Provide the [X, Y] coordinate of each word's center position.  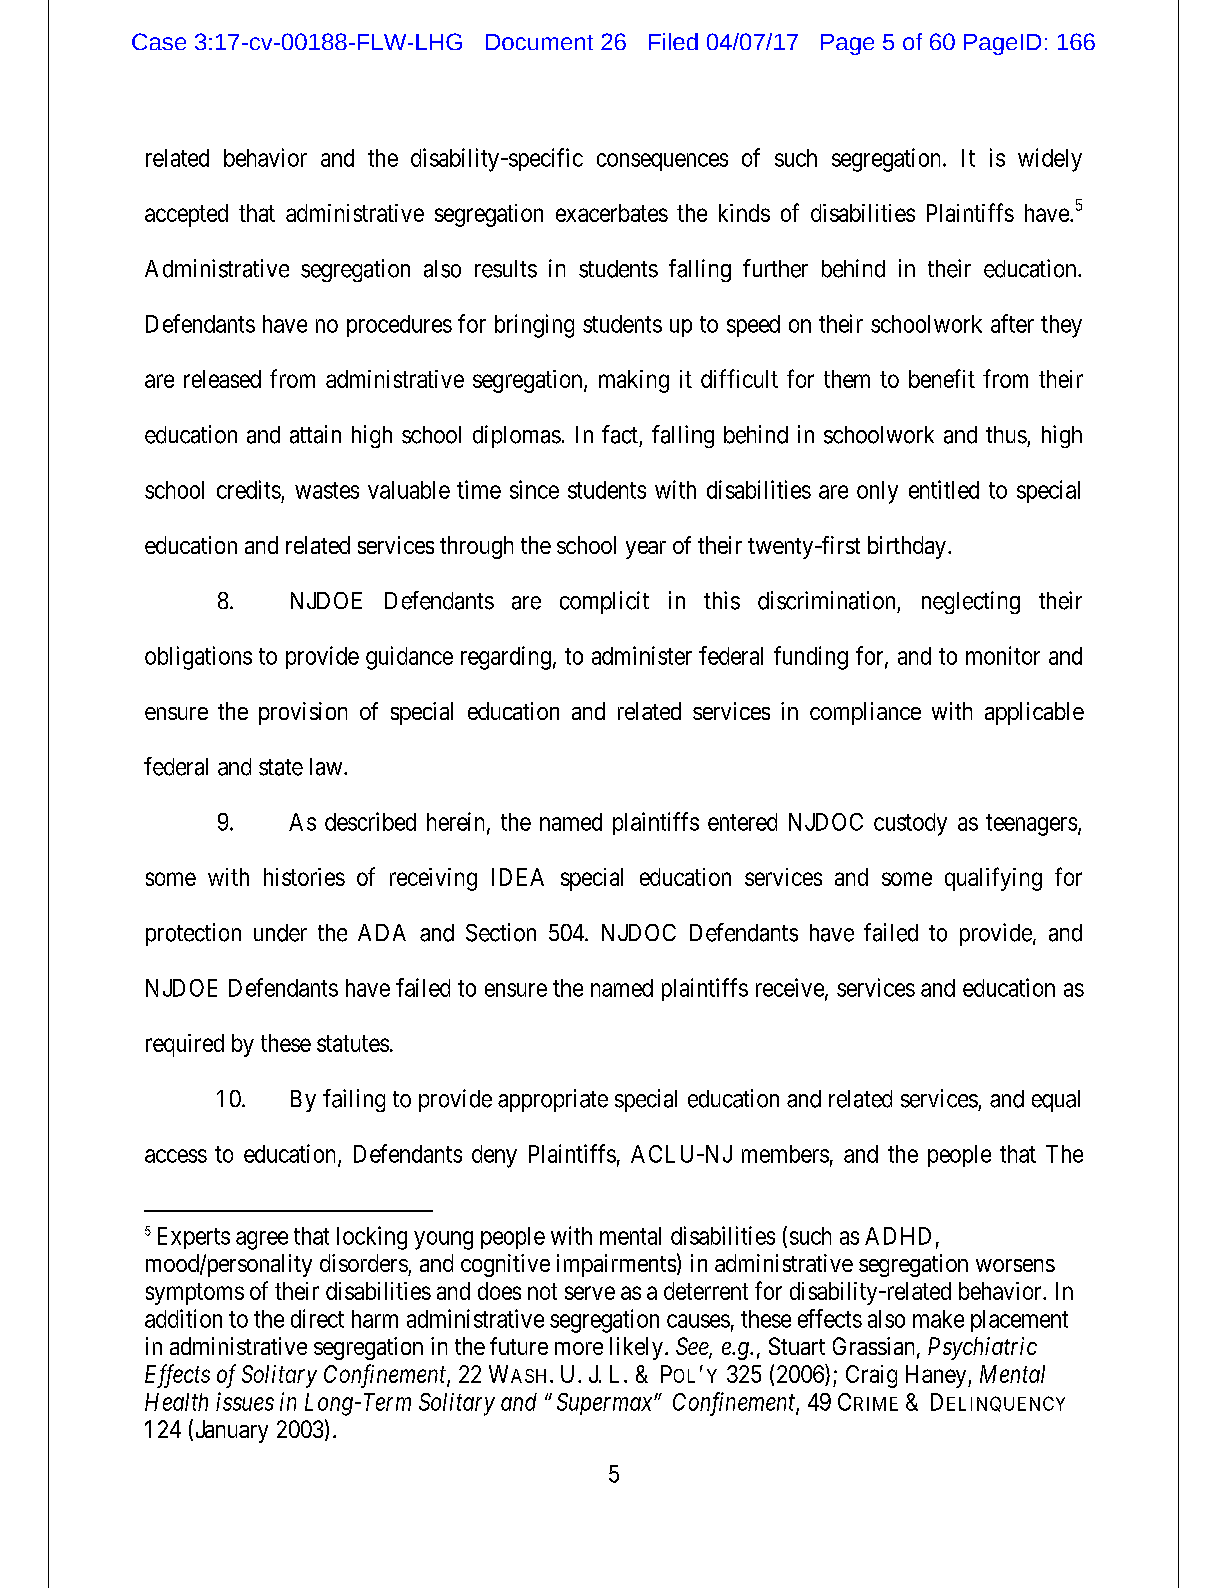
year [646, 550]
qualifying [993, 879]
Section [501, 932]
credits [249, 489]
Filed [673, 41]
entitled [944, 489]
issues [245, 1401]
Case [159, 41]
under [280, 933]
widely [1050, 160]
